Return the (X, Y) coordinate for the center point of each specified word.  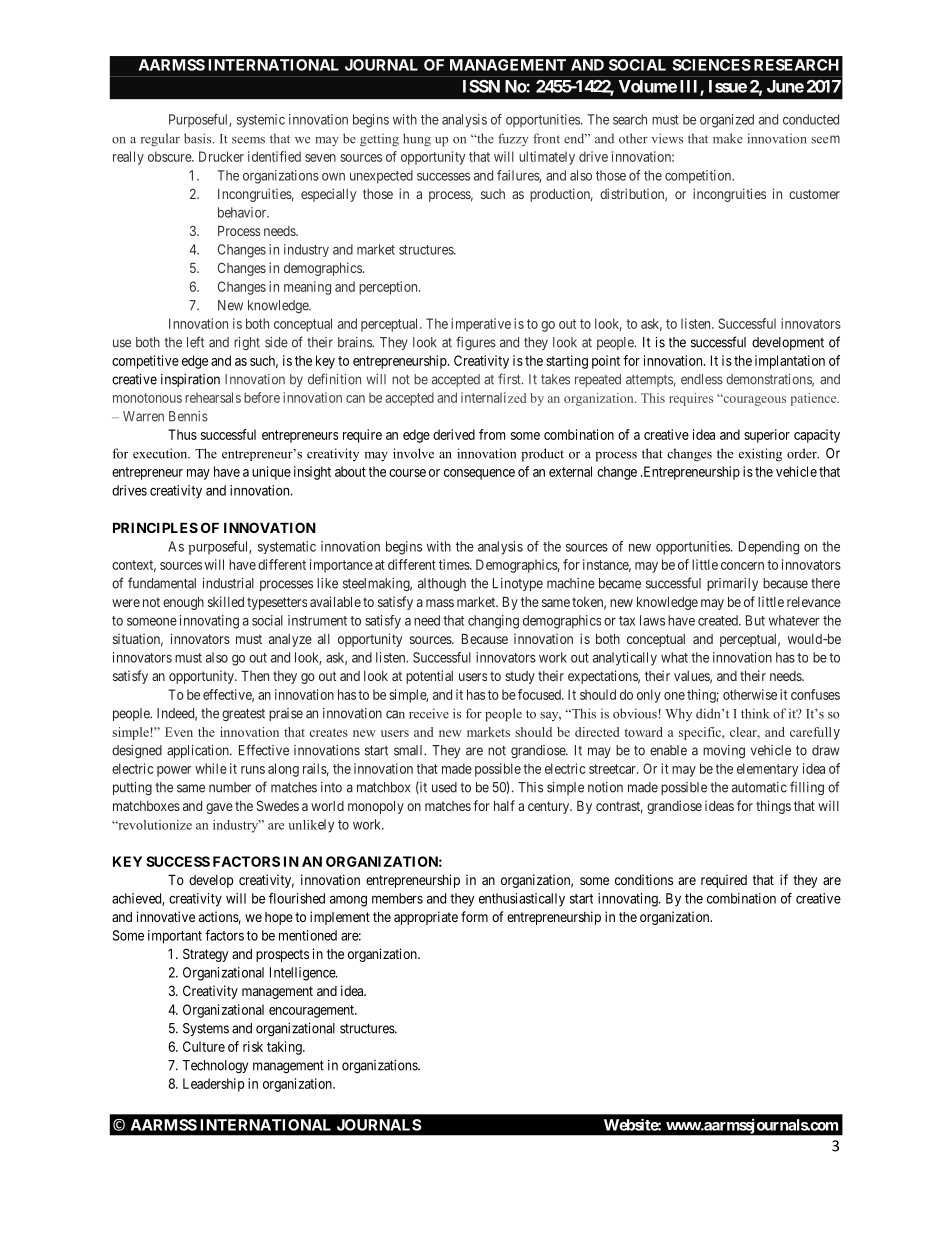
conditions (644, 879)
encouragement (312, 1011)
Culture (204, 1046)
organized (727, 121)
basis (199, 138)
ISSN (481, 86)
